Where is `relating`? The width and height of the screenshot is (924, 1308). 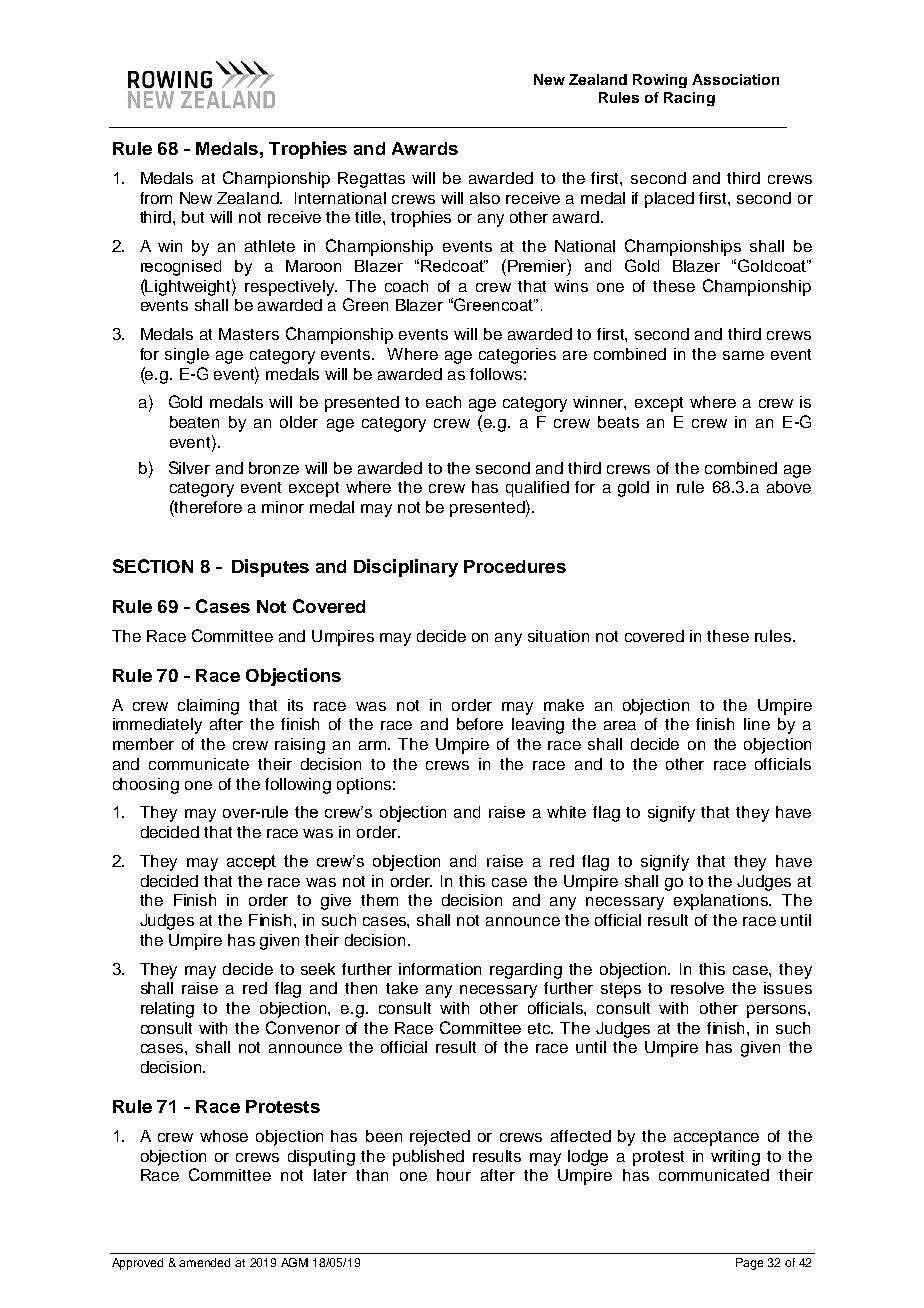 relating is located at coordinates (167, 1010).
